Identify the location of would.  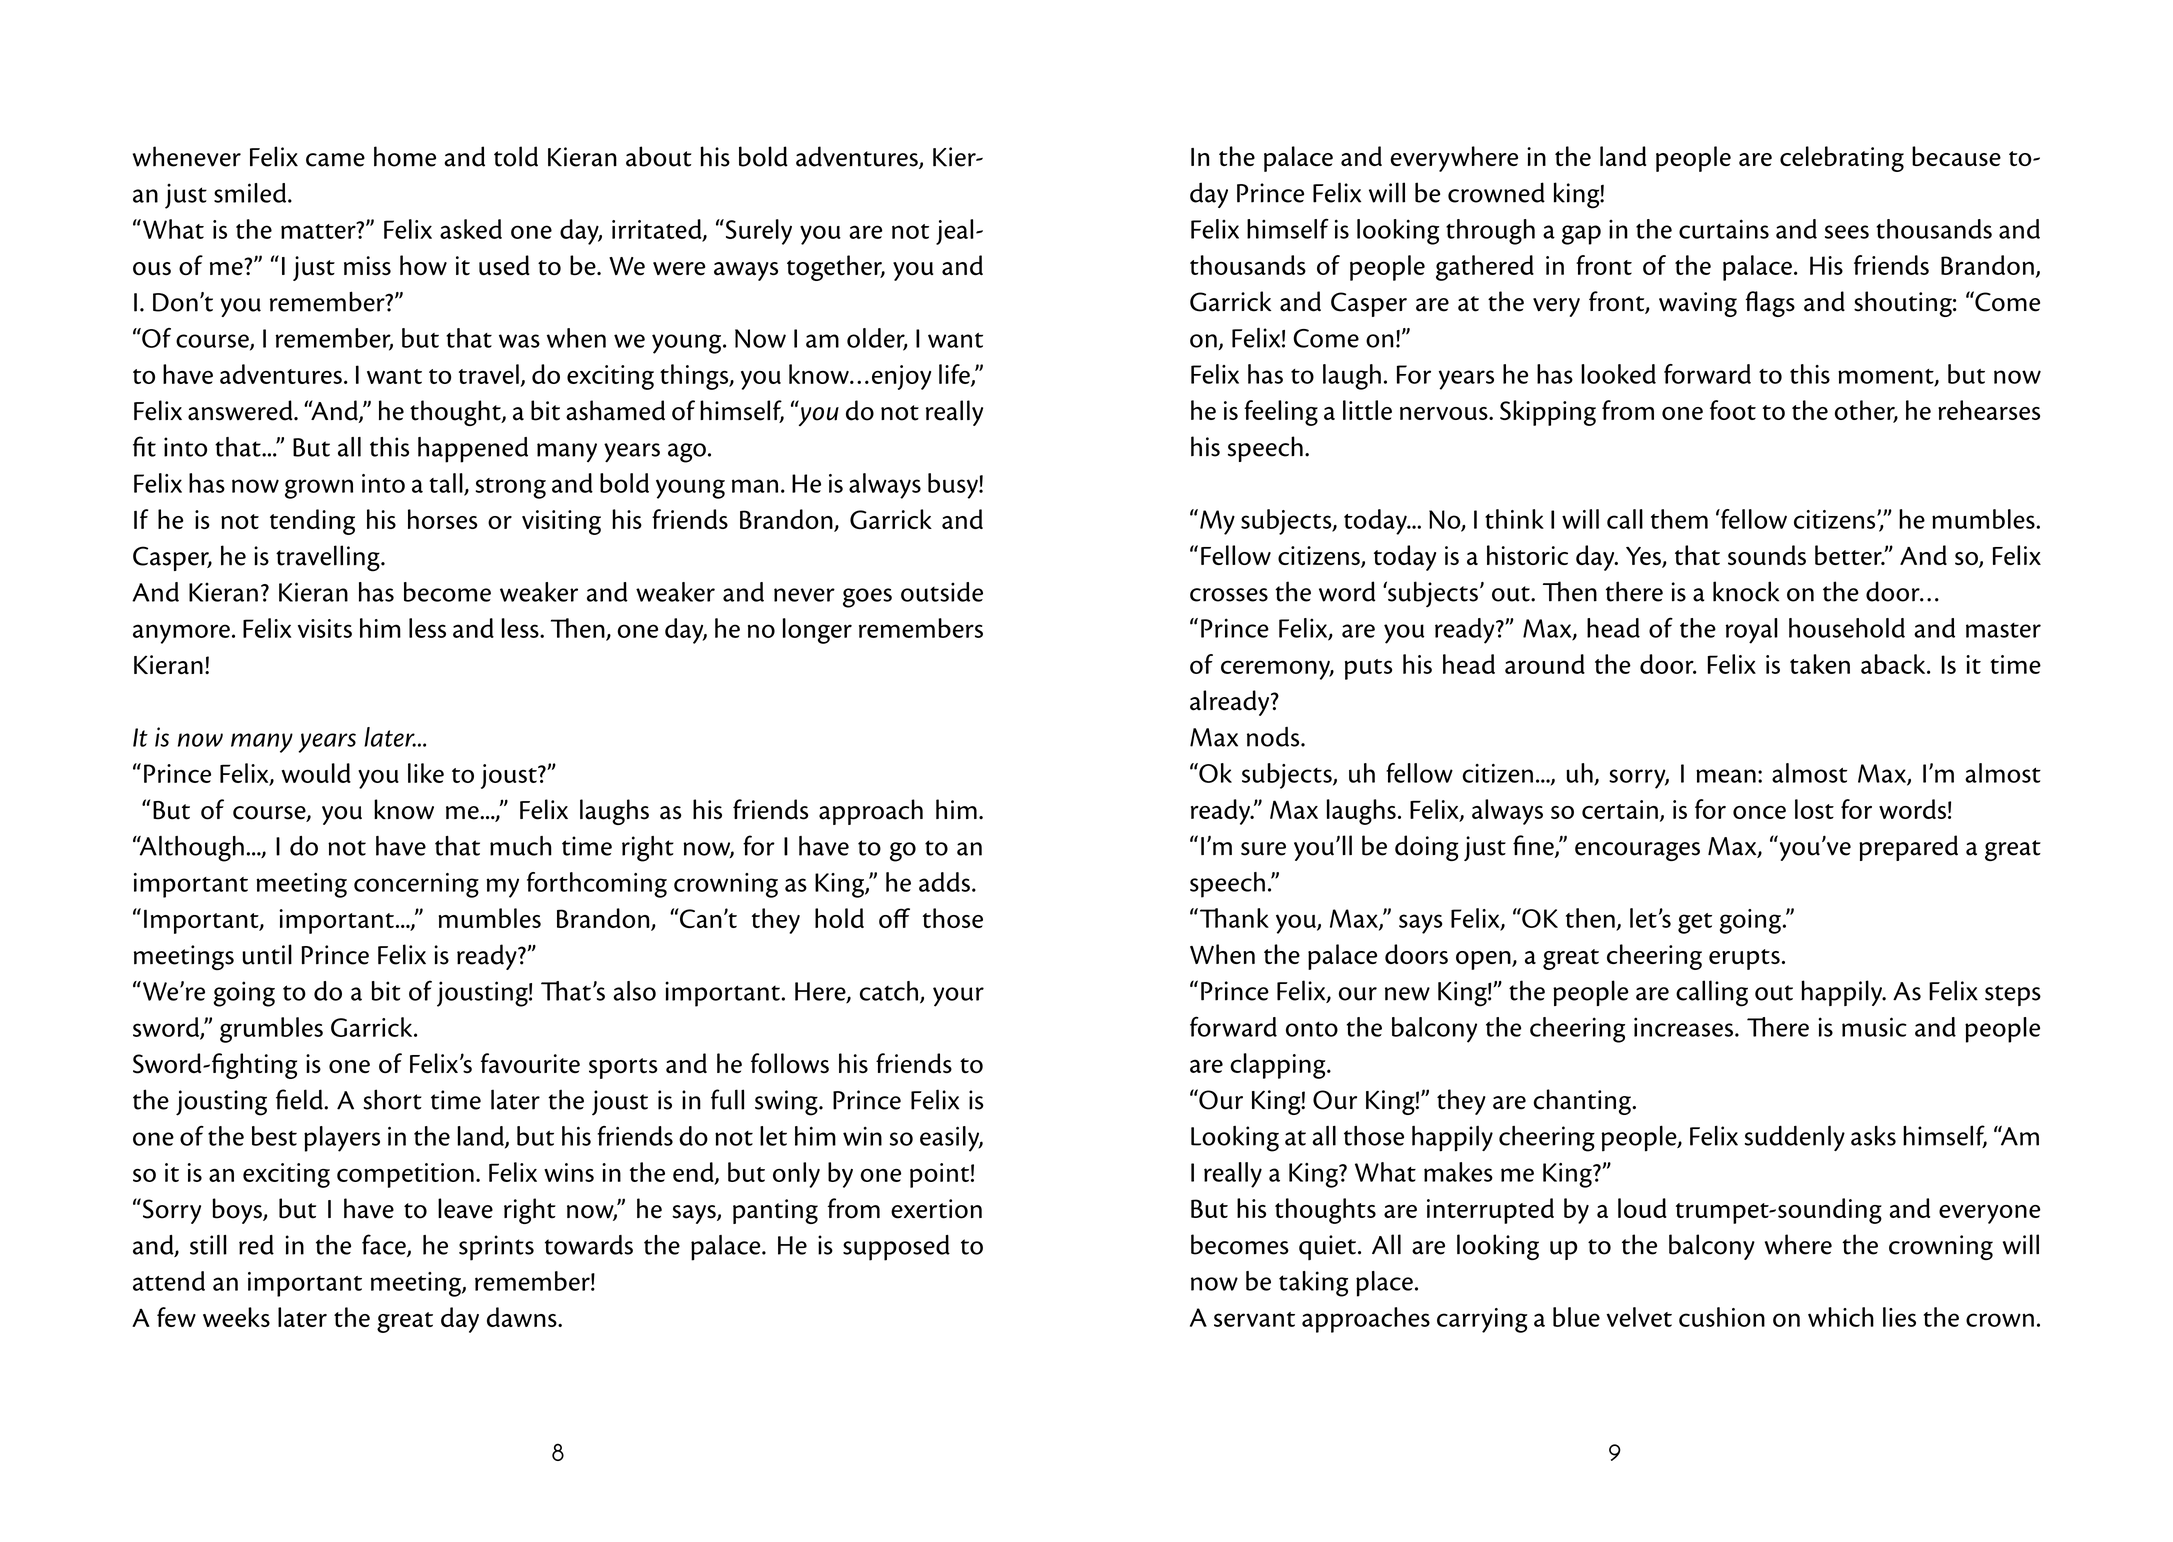
(316, 773).
